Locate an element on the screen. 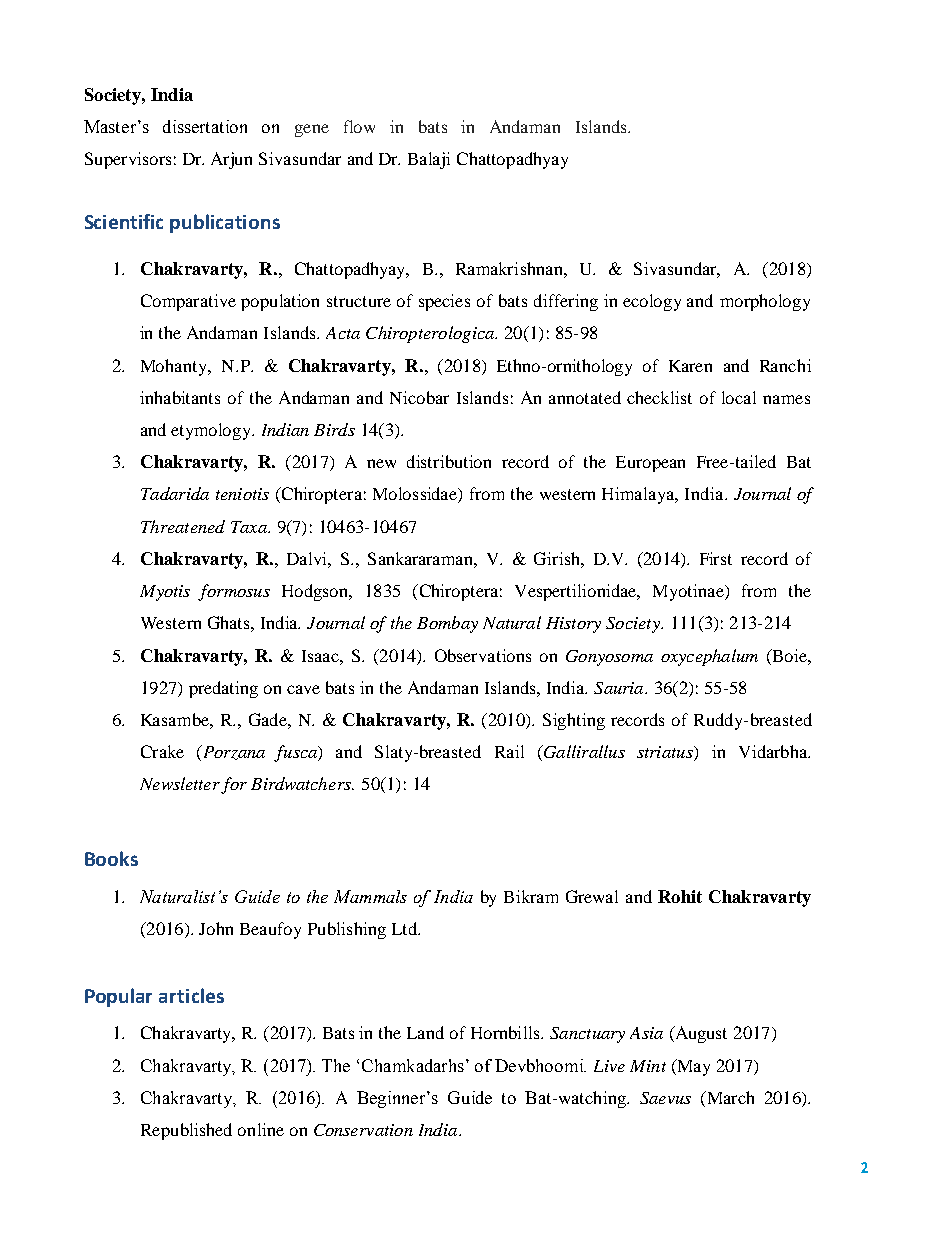 The width and height of the screenshot is (952, 1233). Arjun is located at coordinates (231, 160).
